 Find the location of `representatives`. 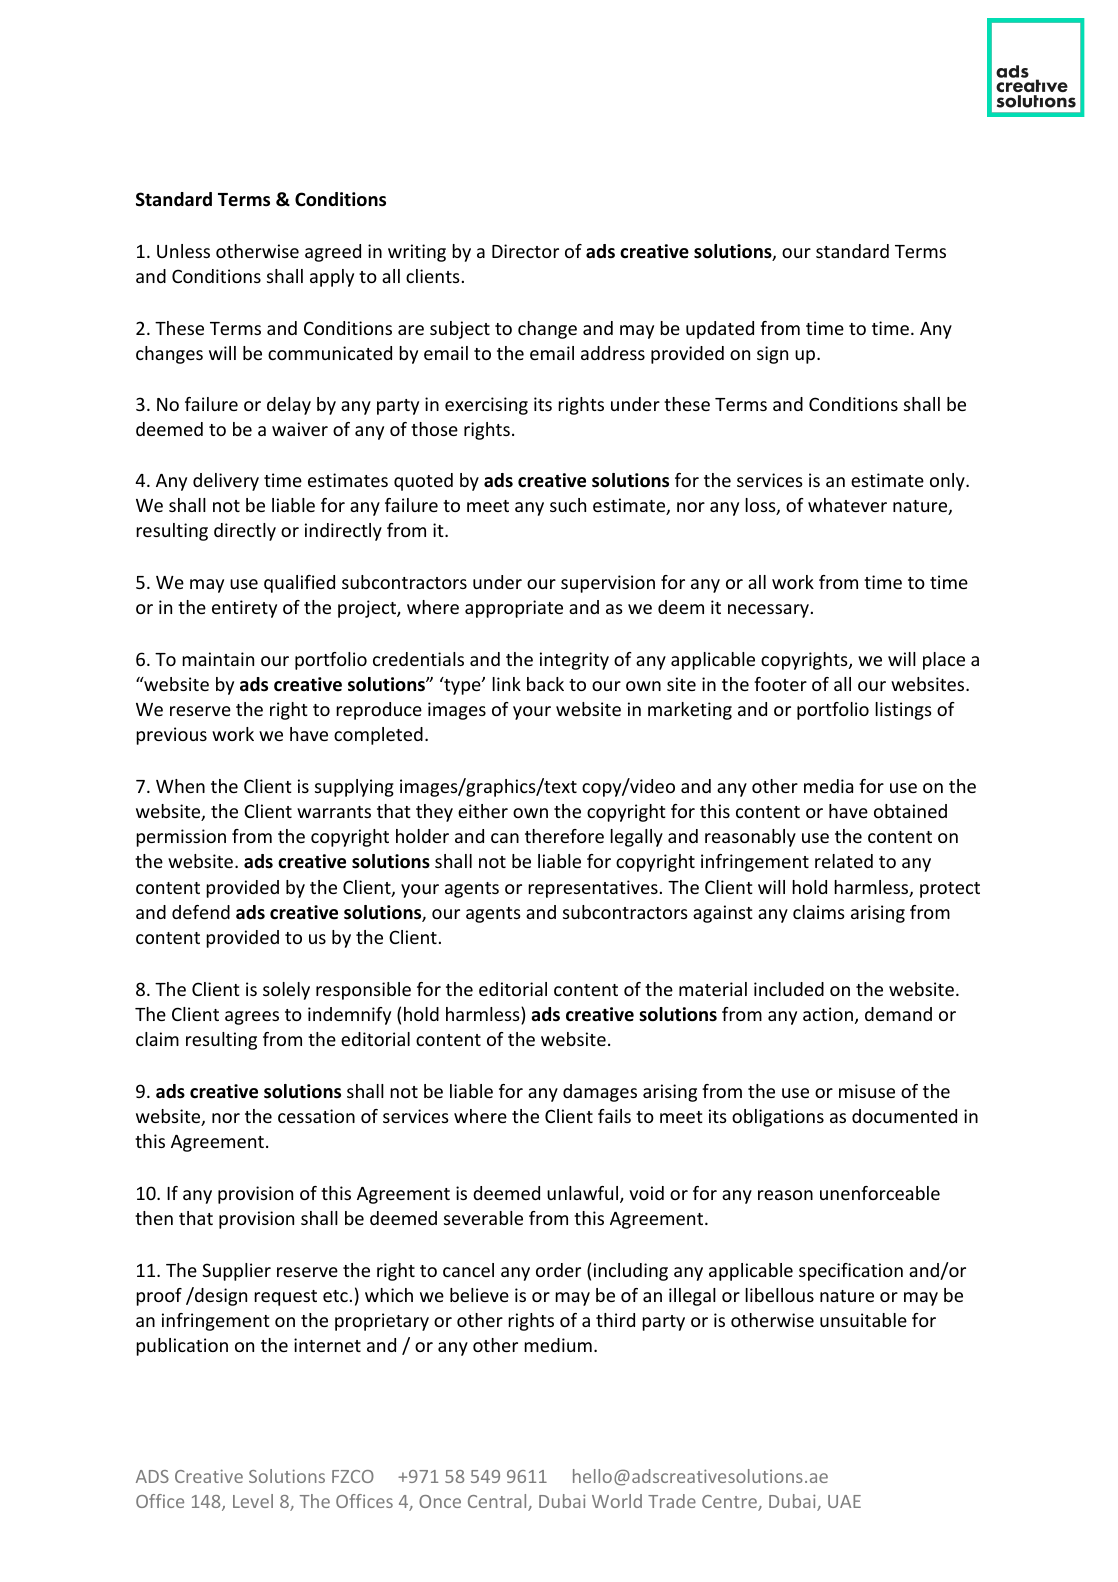

representatives is located at coordinates (593, 889).
